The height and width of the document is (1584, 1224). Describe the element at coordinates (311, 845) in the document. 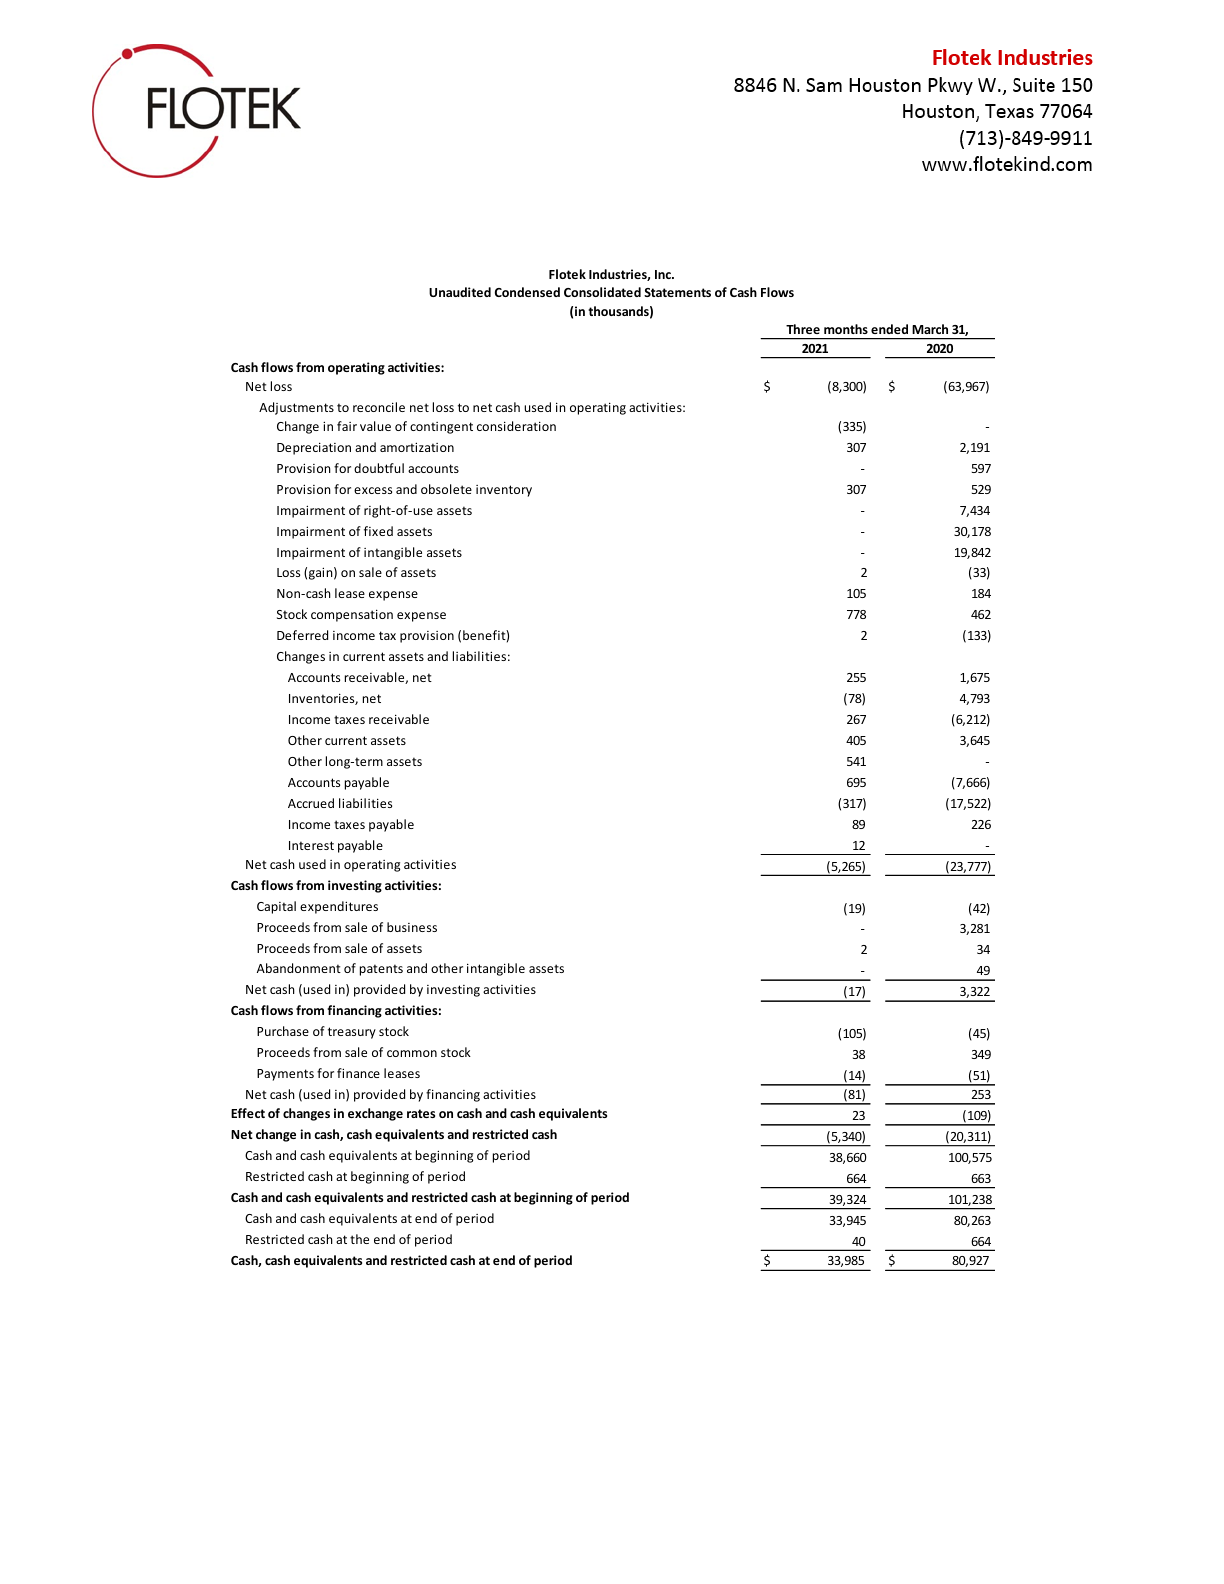

I see `Interest` at that location.
